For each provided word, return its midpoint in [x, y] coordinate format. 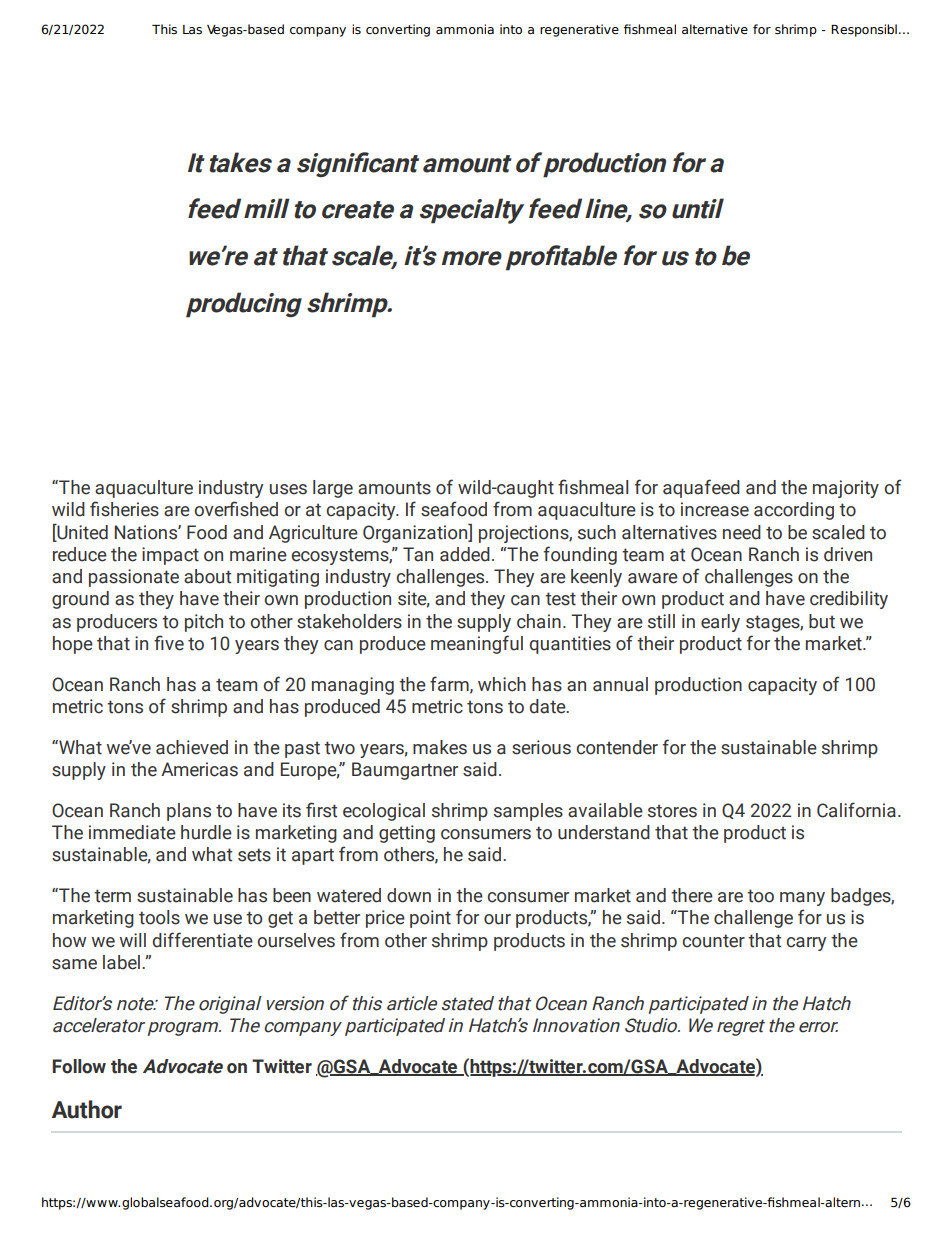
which [502, 684]
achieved [192, 747]
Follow [79, 1066]
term [112, 896]
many [802, 899]
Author [87, 1109]
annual [620, 684]
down [409, 895]
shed [259, 509]
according [794, 511]
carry [806, 944]
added [465, 554]
